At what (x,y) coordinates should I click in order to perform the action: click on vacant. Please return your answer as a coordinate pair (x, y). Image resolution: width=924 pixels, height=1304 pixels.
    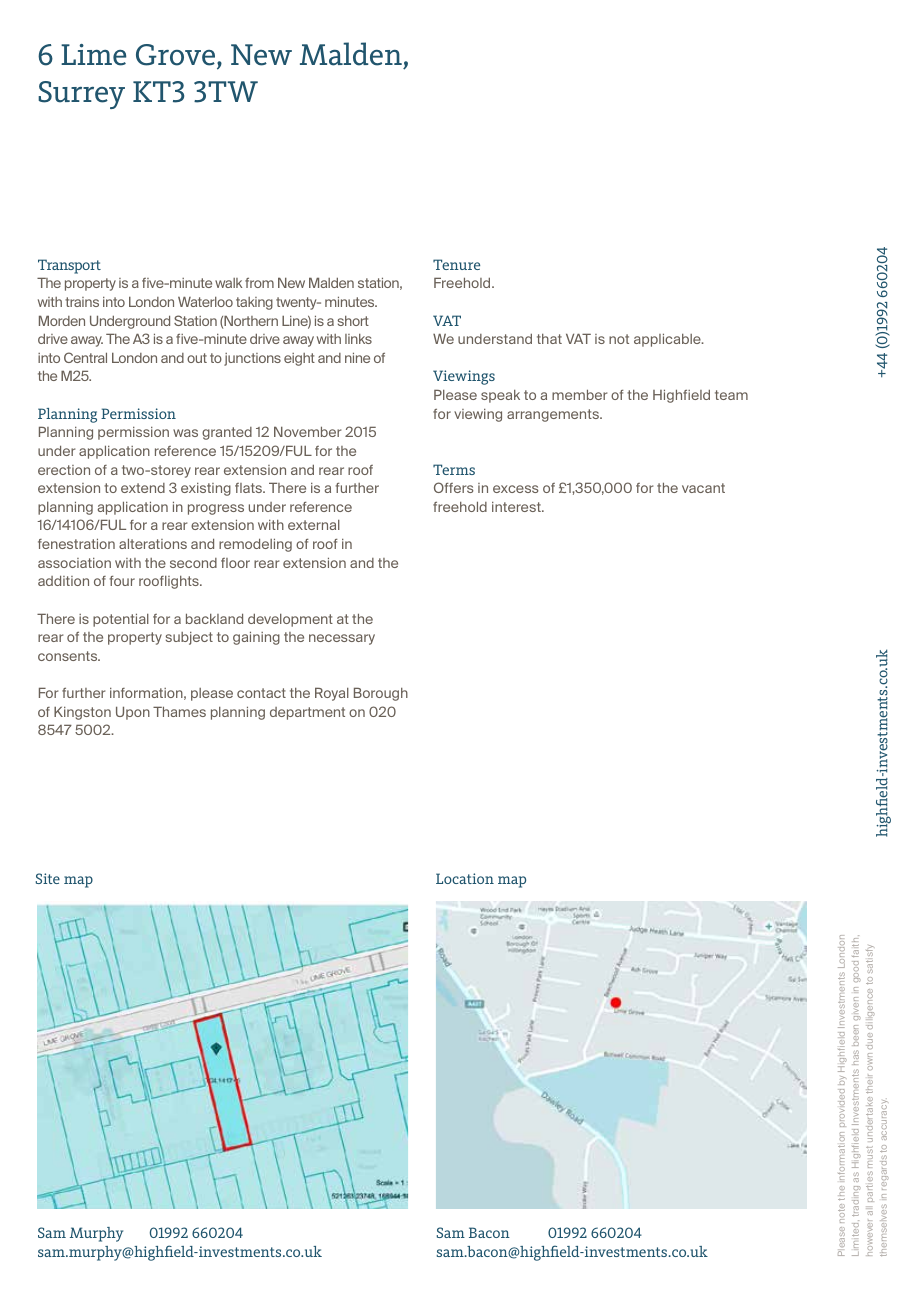
    Looking at the image, I should click on (703, 488).
